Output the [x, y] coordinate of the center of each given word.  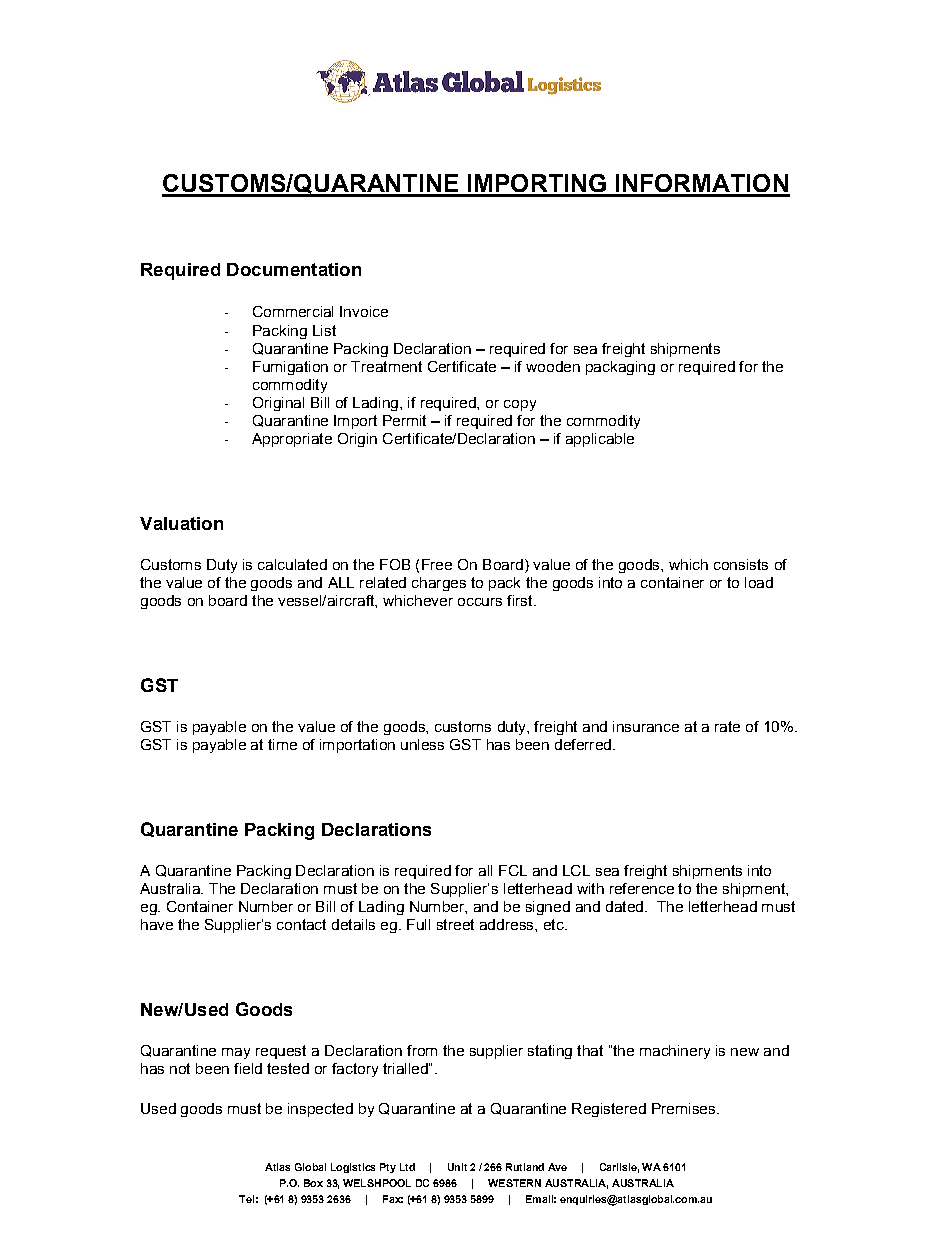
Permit [404, 420]
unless [422, 744]
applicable [600, 440]
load [759, 582]
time [282, 744]
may [236, 1053]
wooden [553, 366]
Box [313, 1183]
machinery [675, 1052]
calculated [292, 564]
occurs [480, 602]
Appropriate [292, 440]
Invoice [364, 311]
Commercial [293, 311]
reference [642, 888]
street [455, 924]
